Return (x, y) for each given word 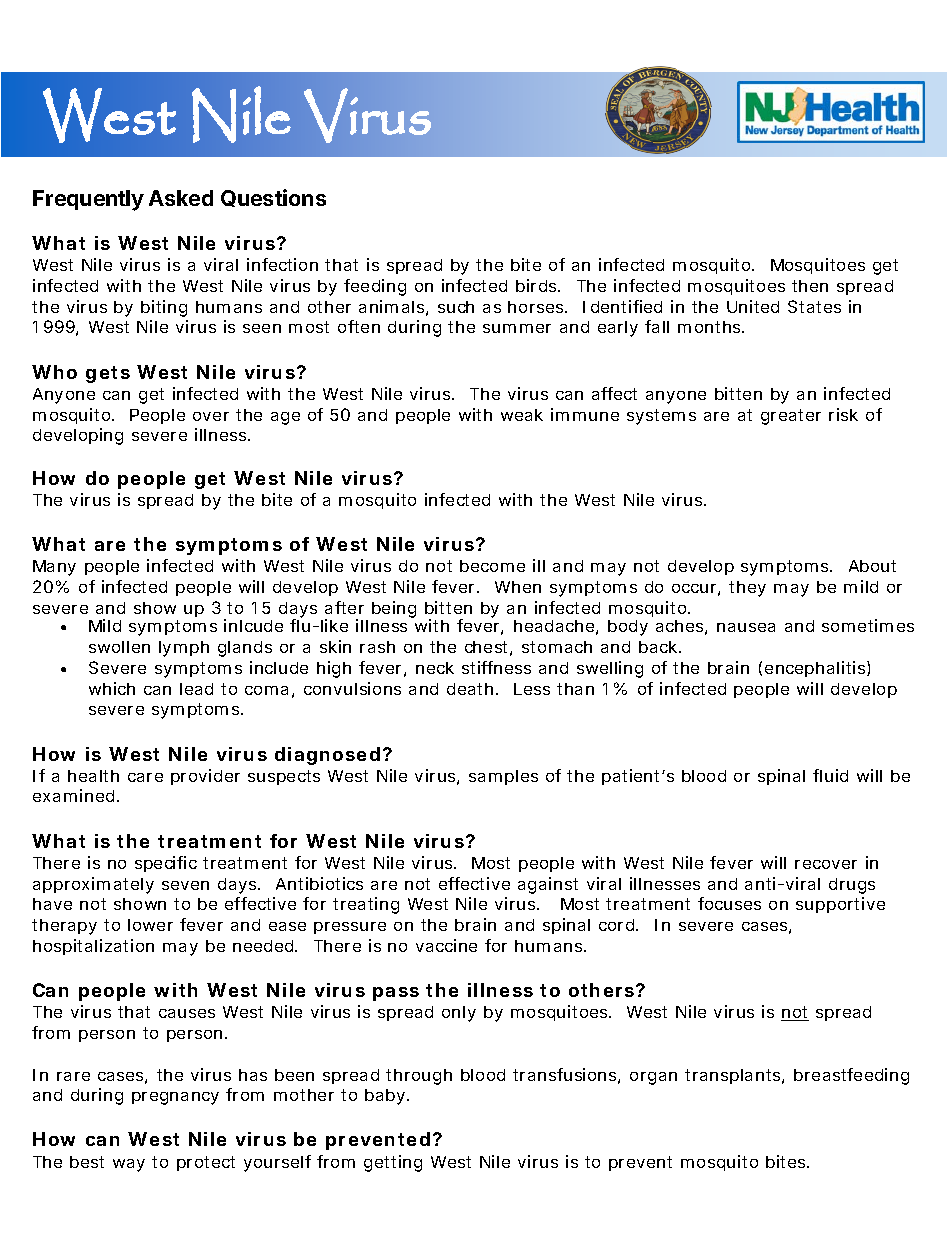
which (112, 688)
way (129, 1165)
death (470, 689)
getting (393, 1163)
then (810, 286)
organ (653, 1078)
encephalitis (816, 669)
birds (538, 285)
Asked (181, 198)
